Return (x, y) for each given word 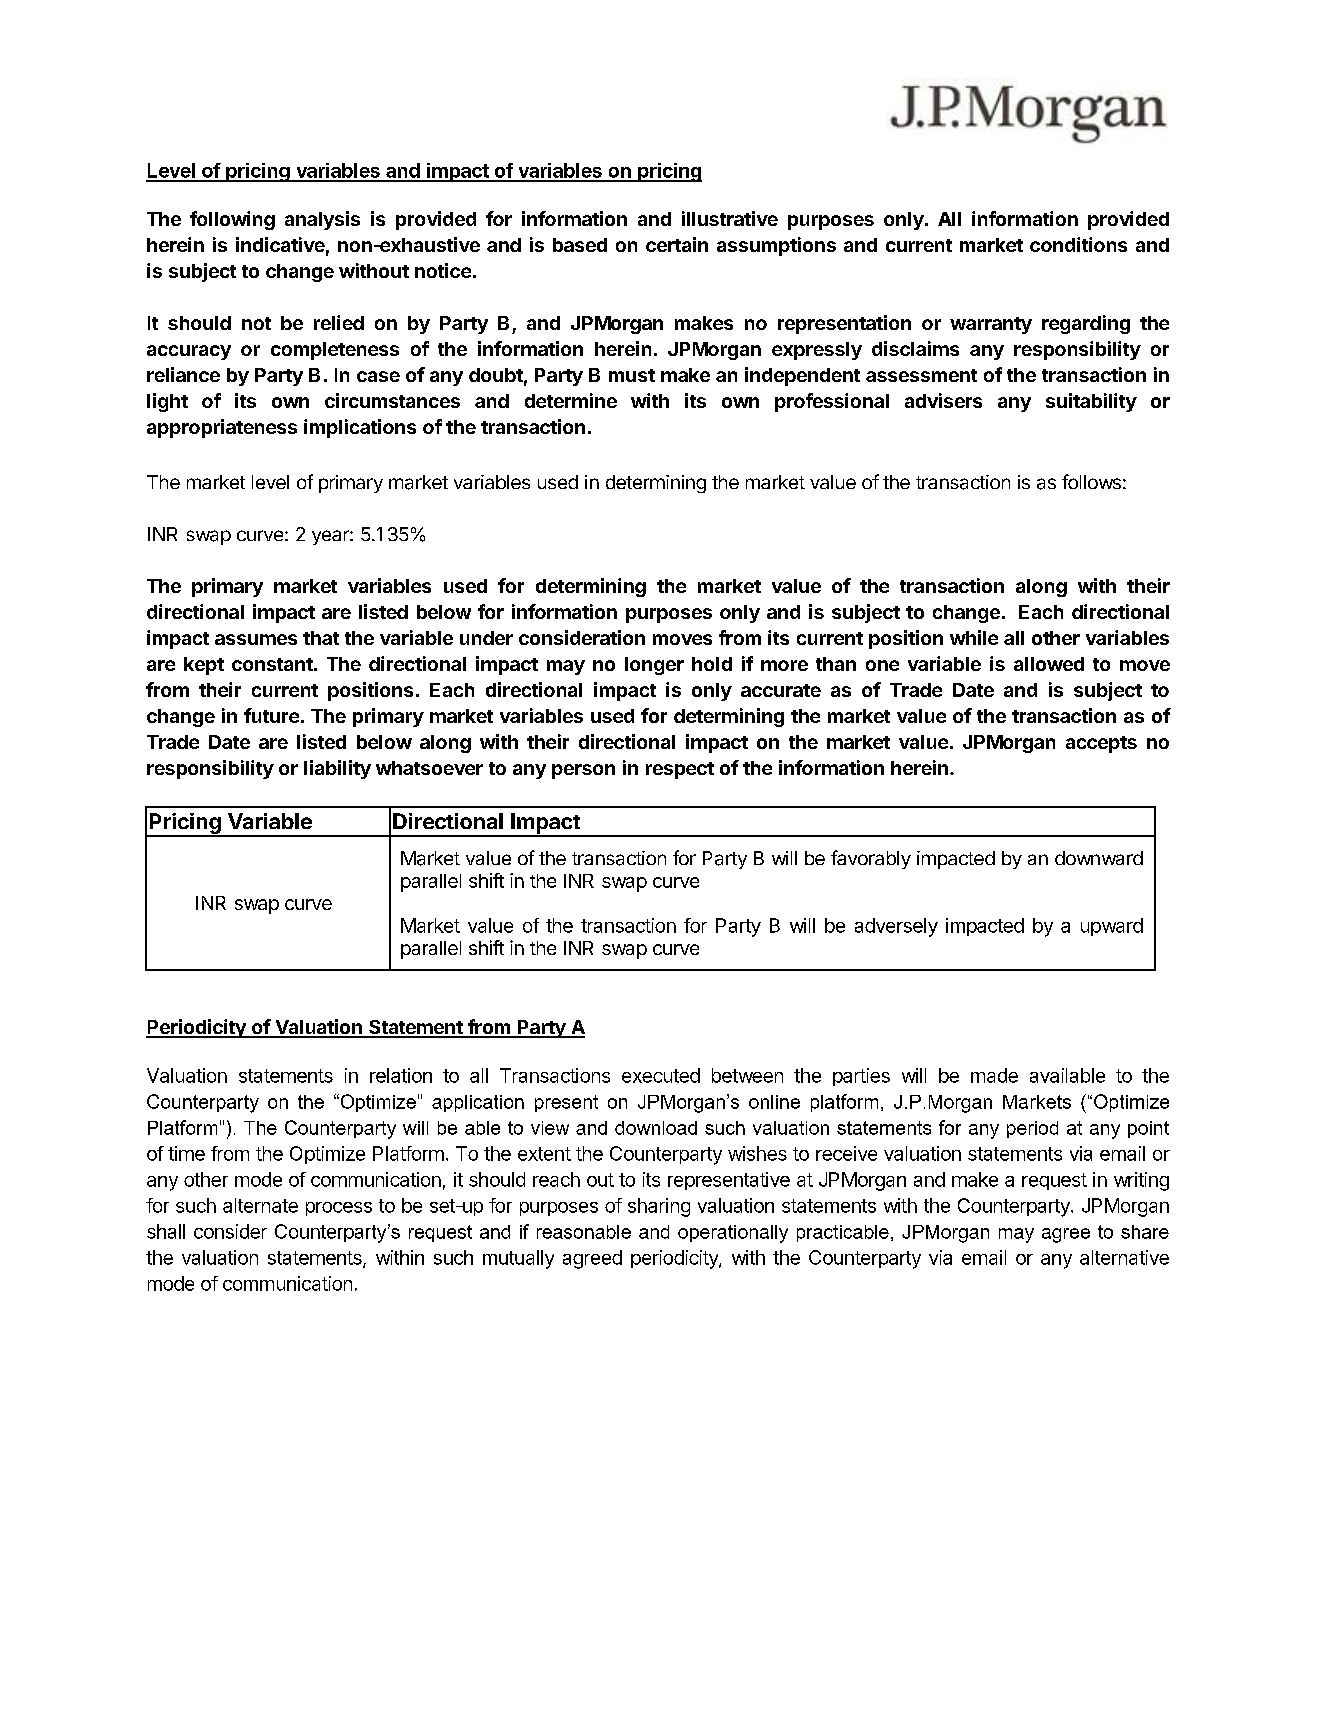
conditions (1078, 244)
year (331, 537)
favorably (871, 859)
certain (677, 244)
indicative (280, 244)
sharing (659, 1207)
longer (654, 666)
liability (337, 769)
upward (1112, 927)
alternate (260, 1205)
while (974, 637)
